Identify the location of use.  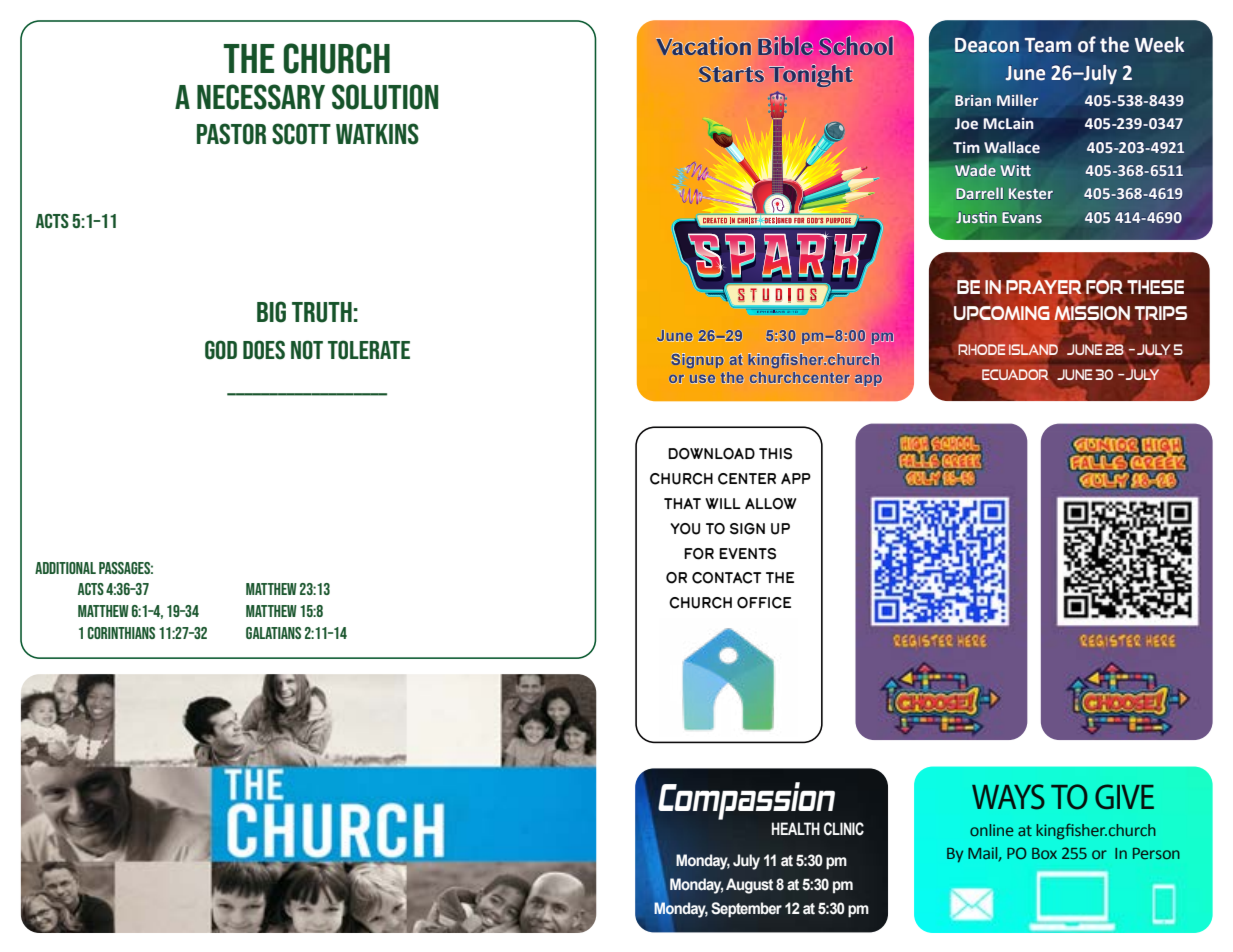
(703, 379).
